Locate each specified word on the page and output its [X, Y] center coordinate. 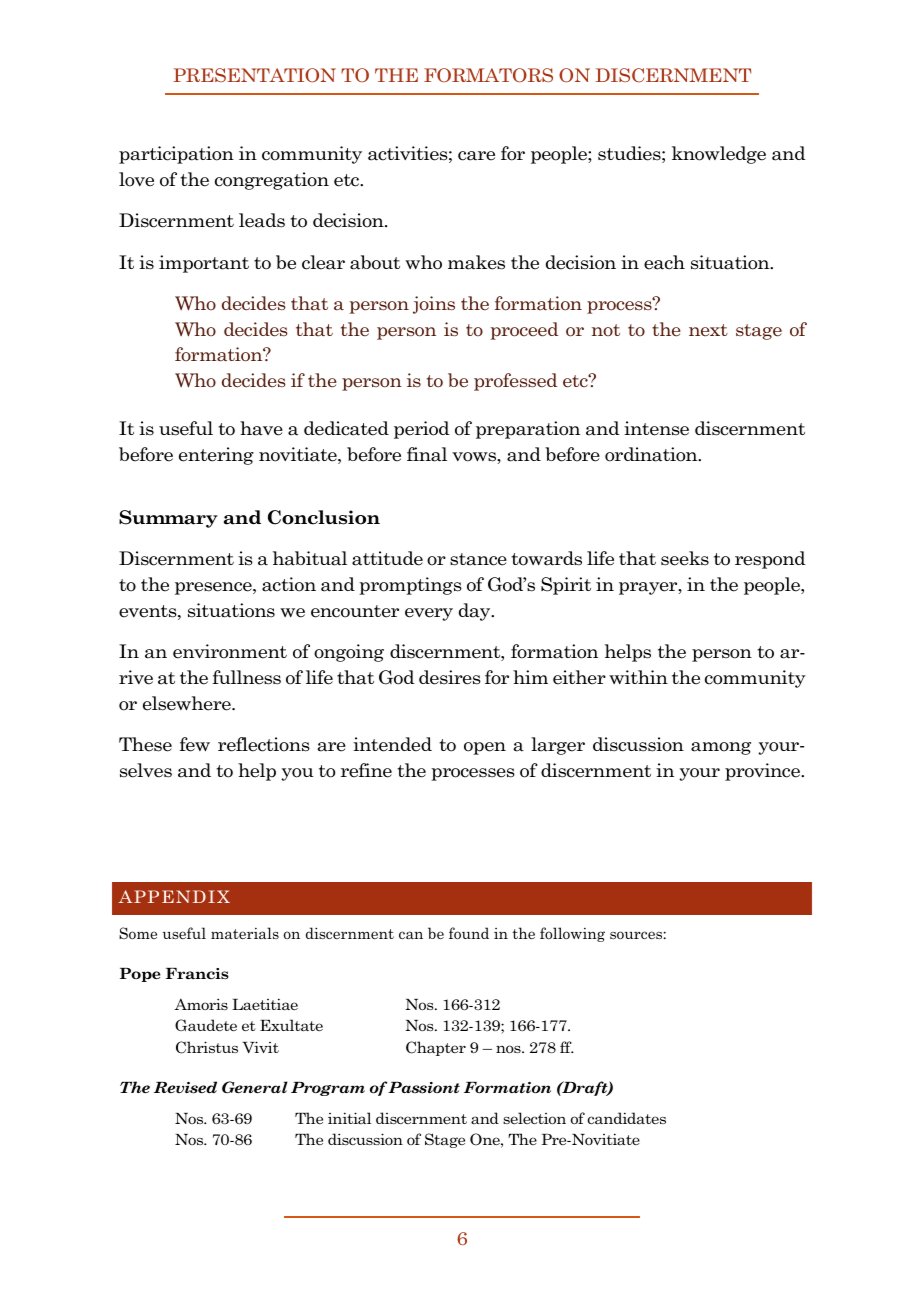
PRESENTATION [254, 75]
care [476, 156]
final [427, 454]
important [204, 264]
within [638, 677]
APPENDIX [174, 896]
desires [450, 677]
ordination [652, 454]
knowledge [719, 155]
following [572, 934]
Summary [168, 519]
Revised [185, 1087]
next [708, 330]
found [469, 933]
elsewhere [188, 703]
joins [434, 305]
